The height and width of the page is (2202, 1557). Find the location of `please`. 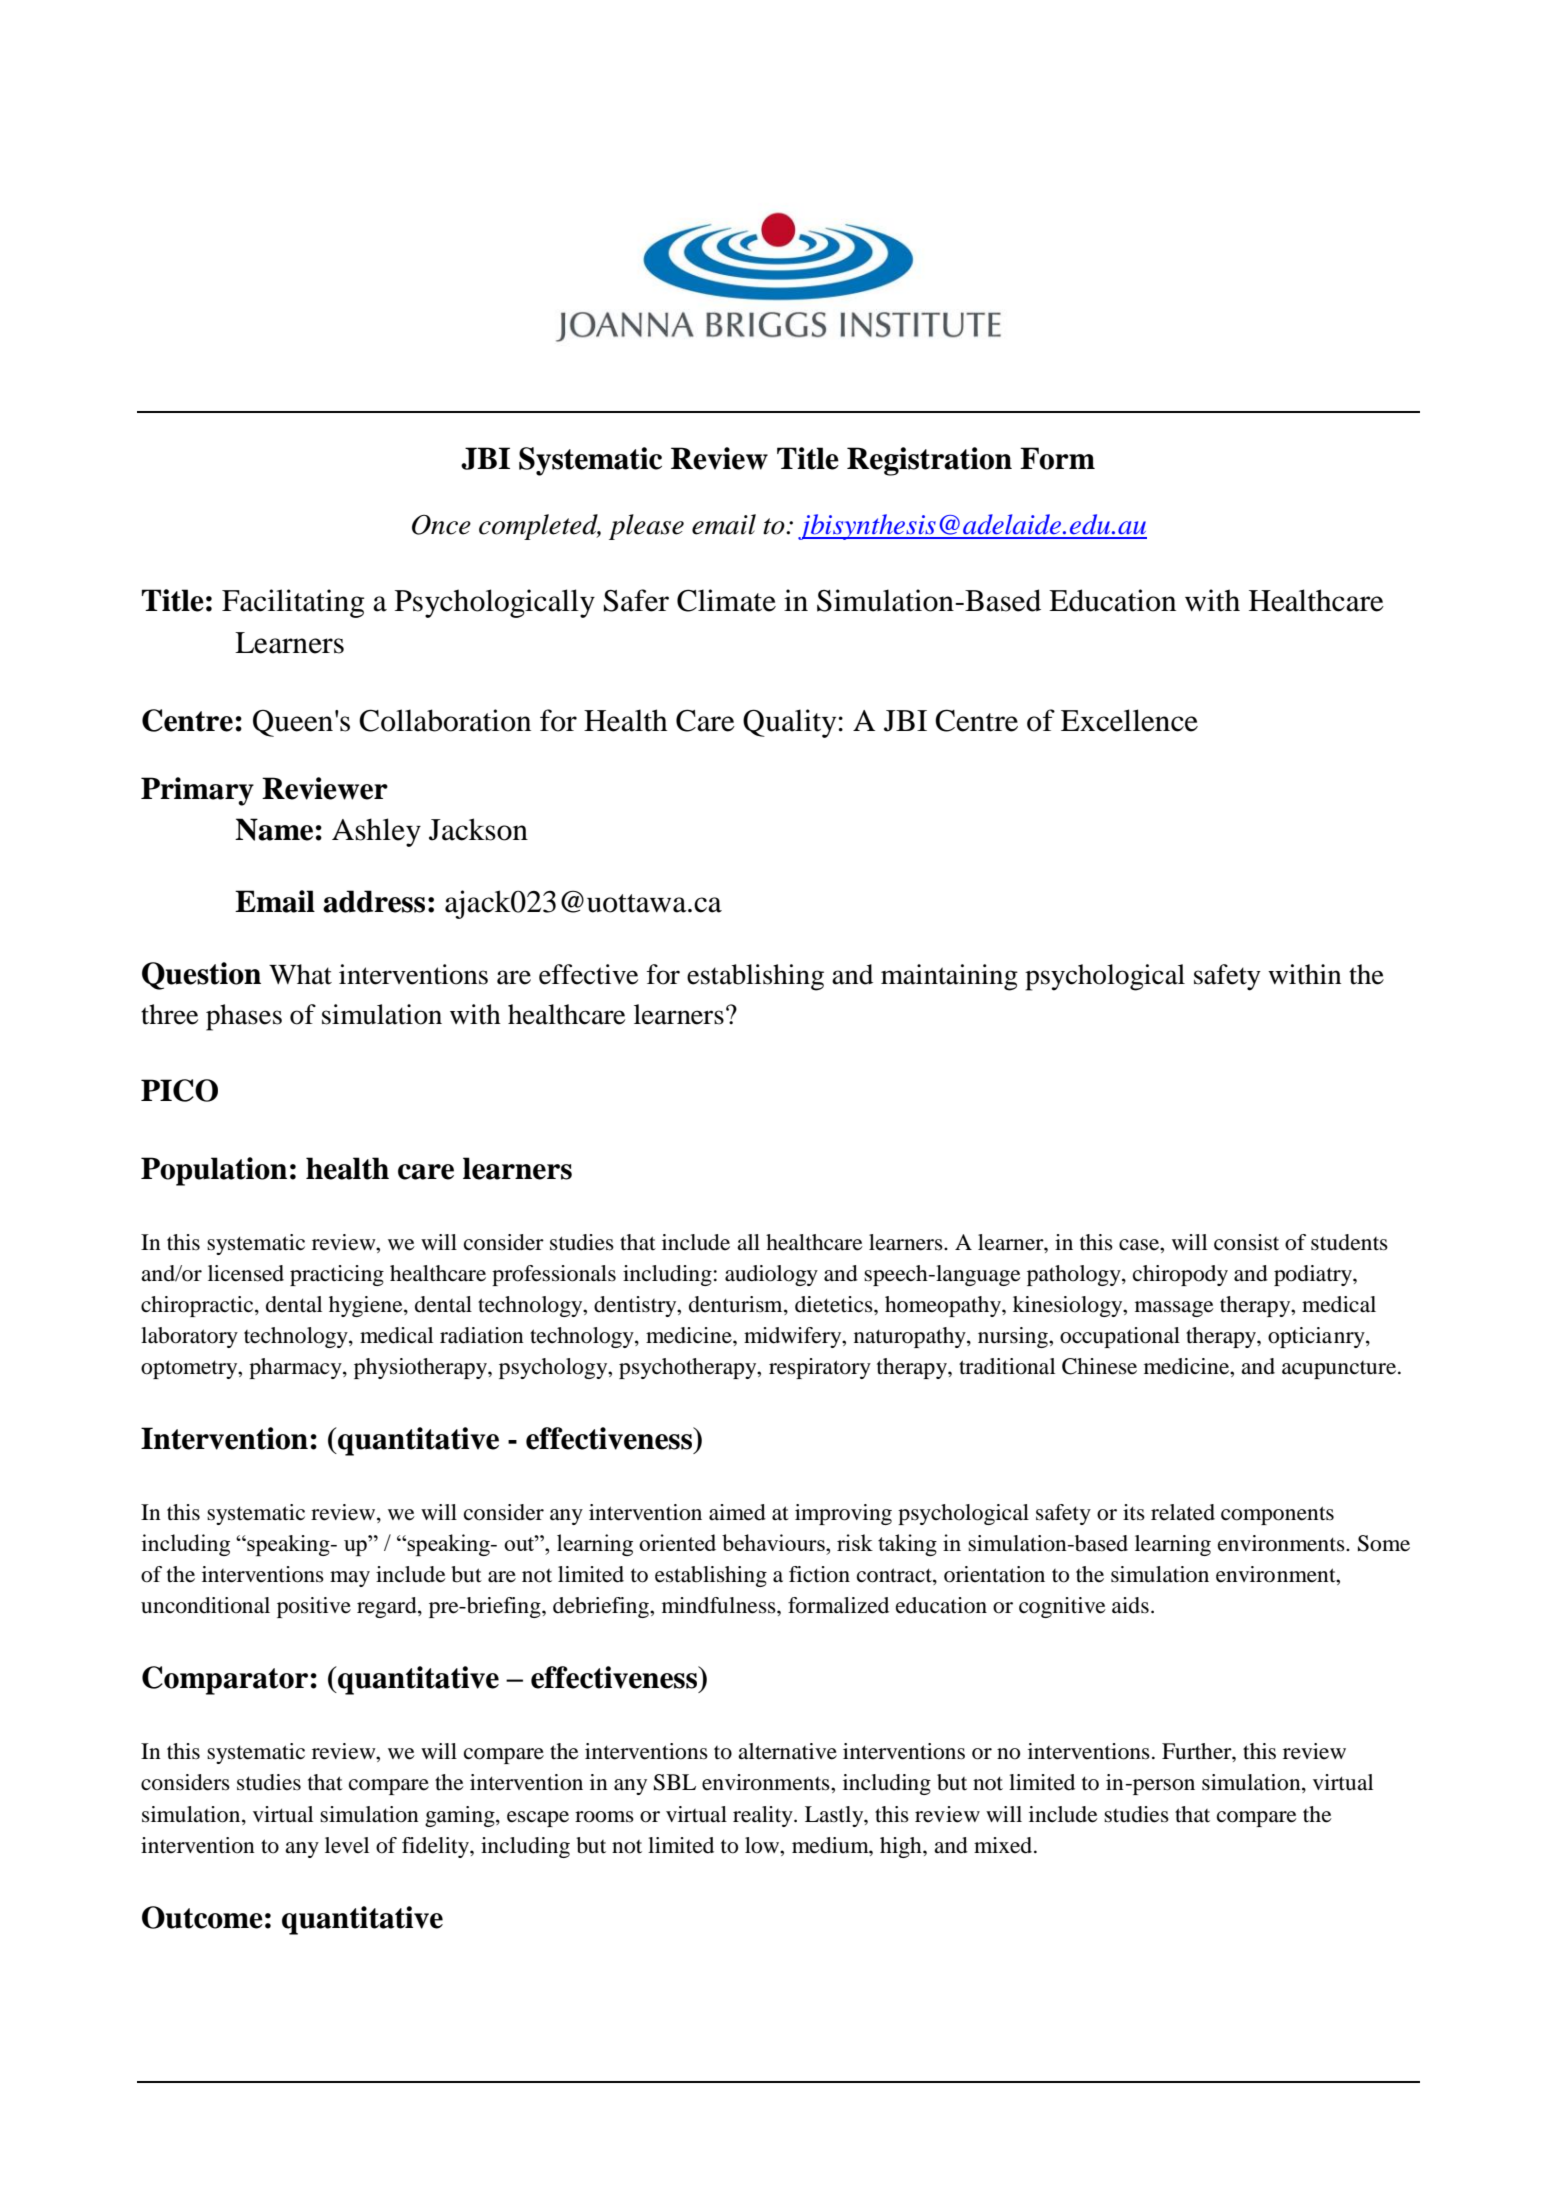

please is located at coordinates (646, 527).
